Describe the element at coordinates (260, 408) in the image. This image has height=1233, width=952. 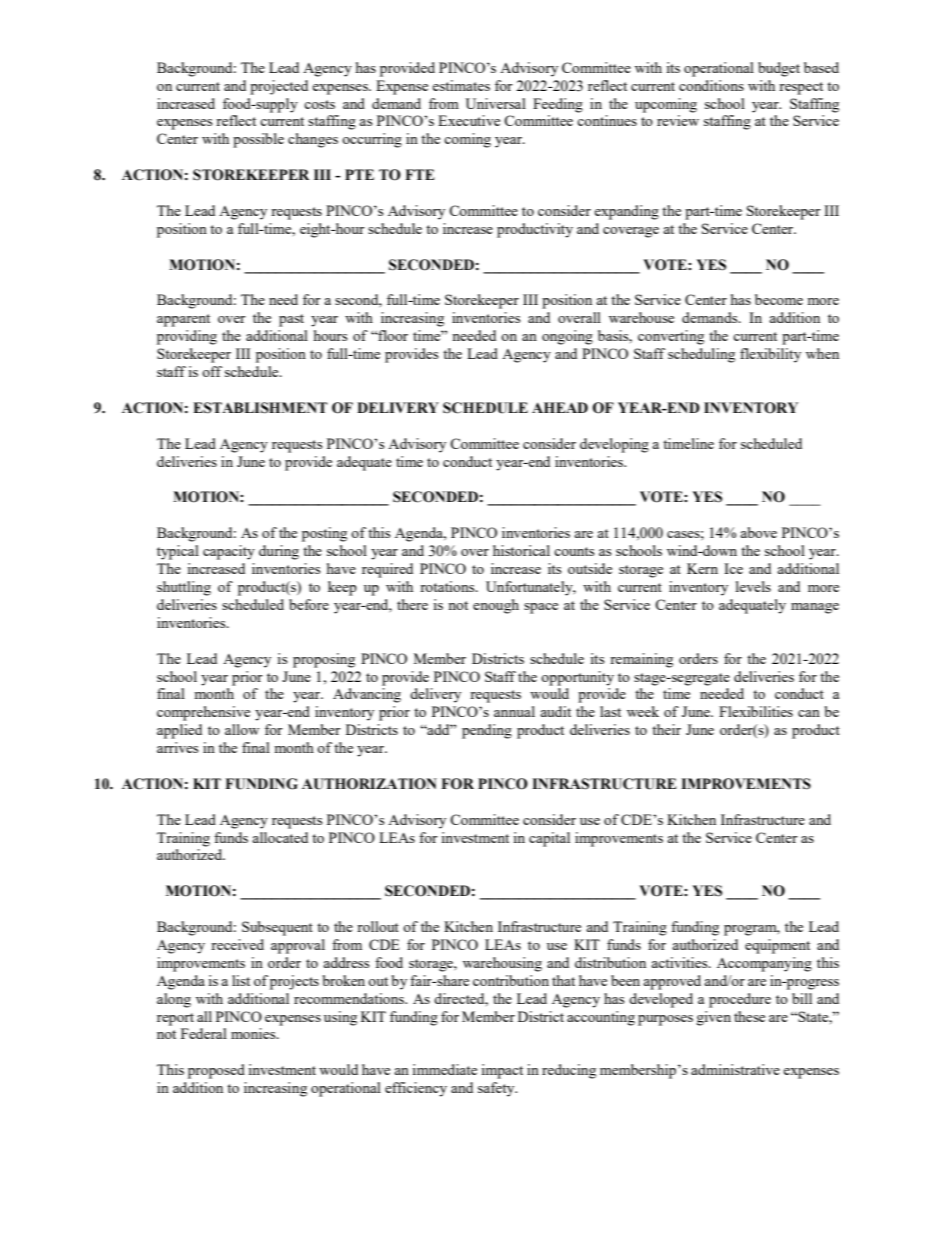
I see `ESTABLISHMENT` at that location.
